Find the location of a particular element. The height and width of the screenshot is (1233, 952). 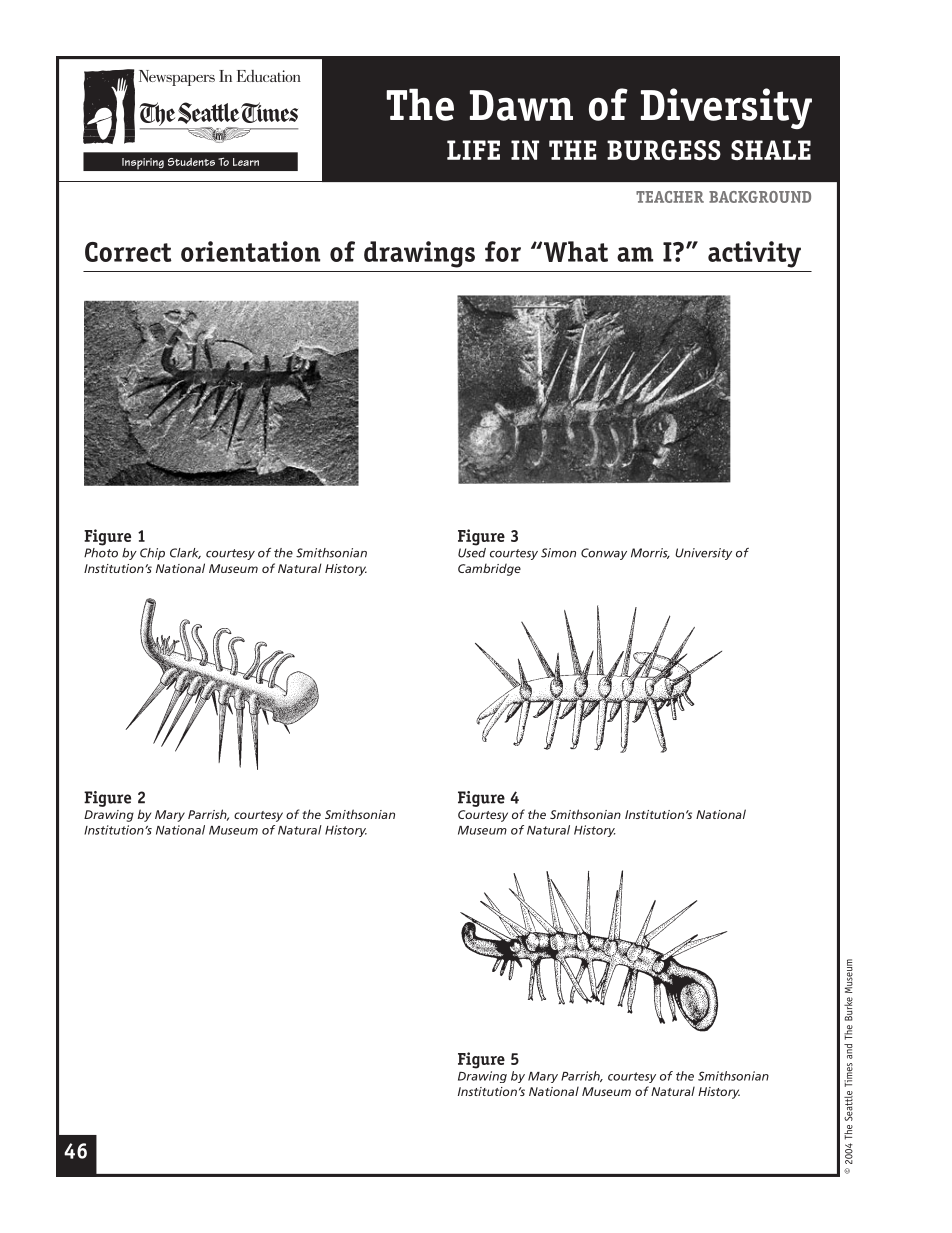

Clark is located at coordinates (185, 553).
